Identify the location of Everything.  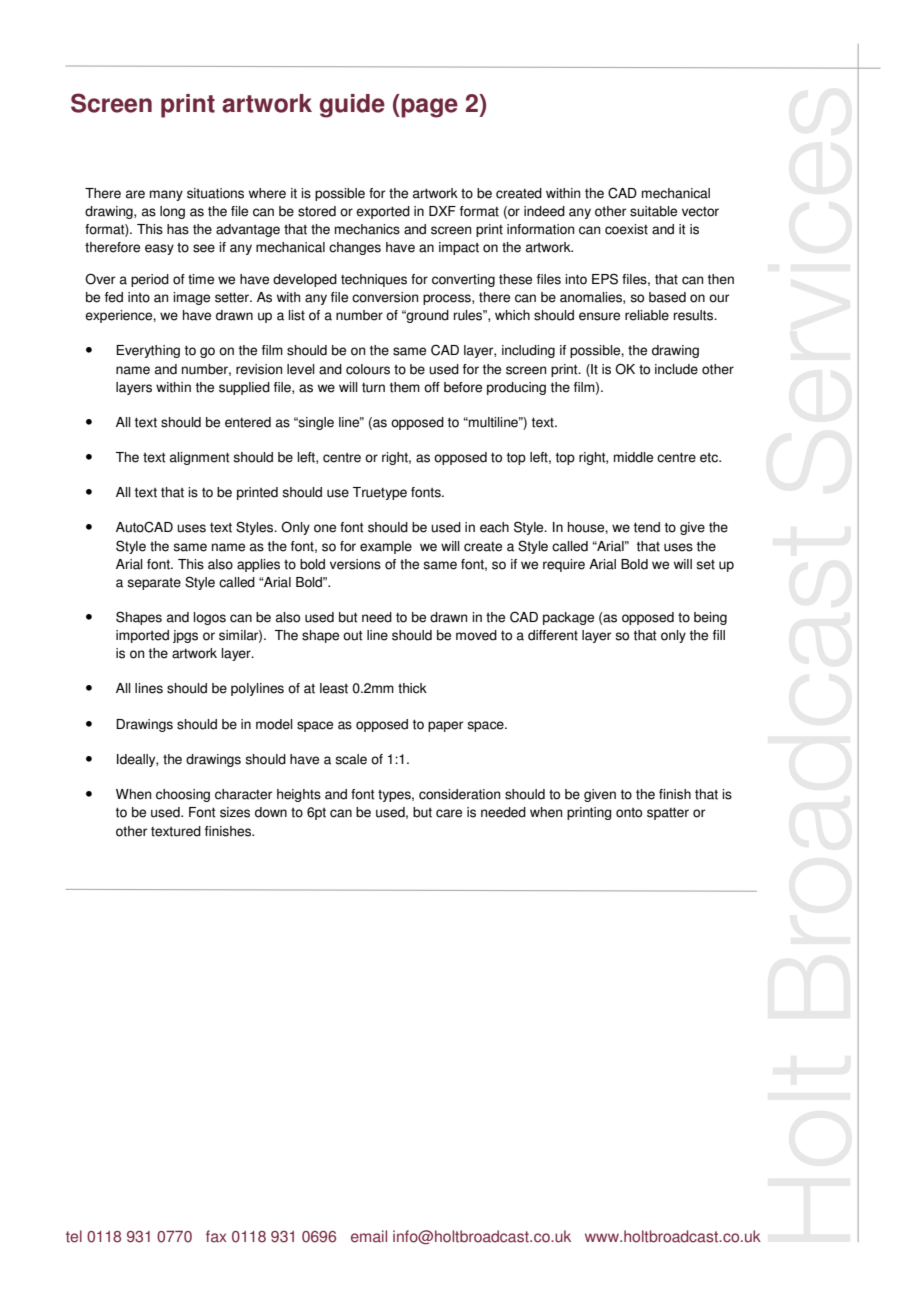
(148, 351).
